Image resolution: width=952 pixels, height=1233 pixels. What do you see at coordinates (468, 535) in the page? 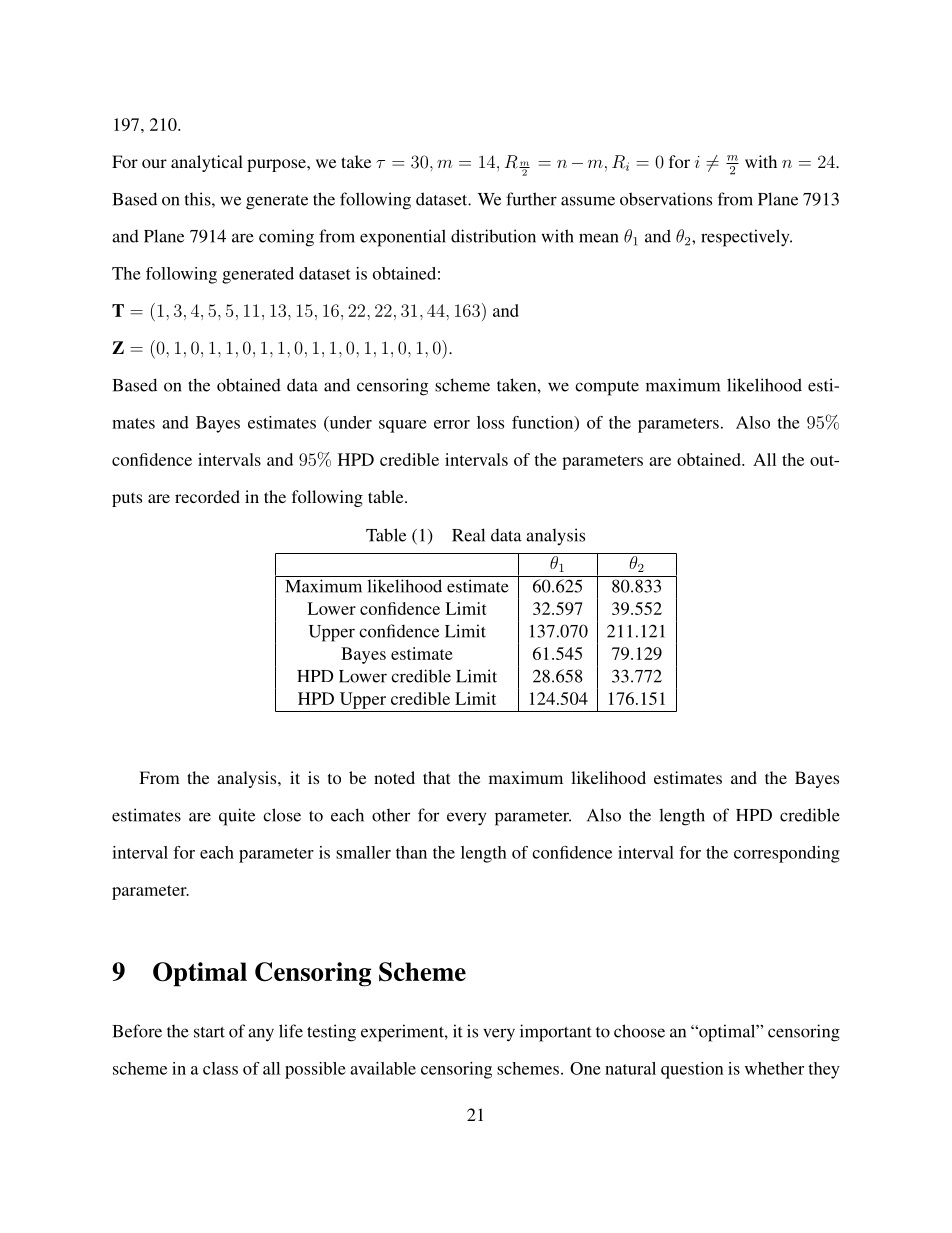
I see `Real` at bounding box center [468, 535].
